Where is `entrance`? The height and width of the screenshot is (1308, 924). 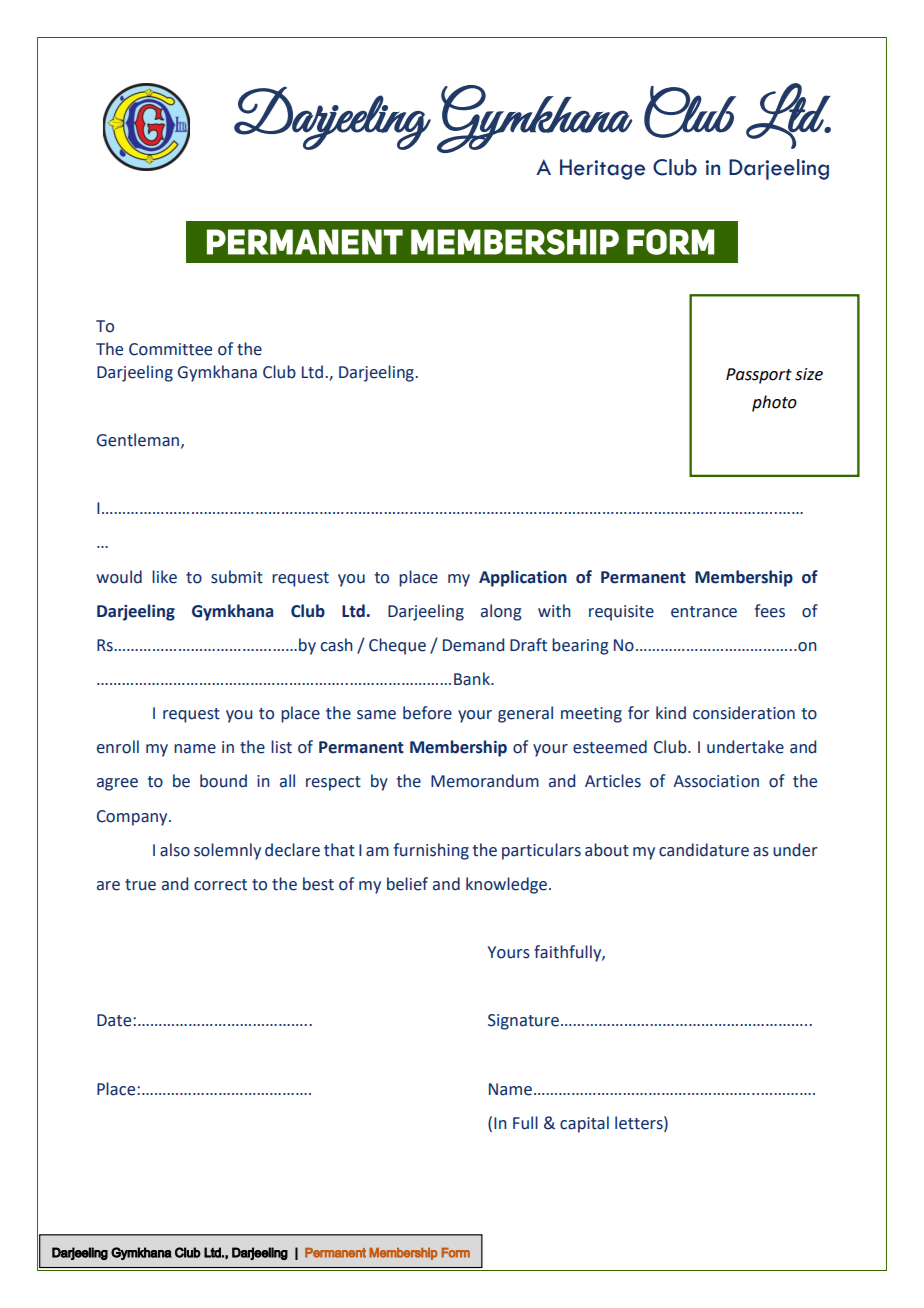 entrance is located at coordinates (704, 612).
